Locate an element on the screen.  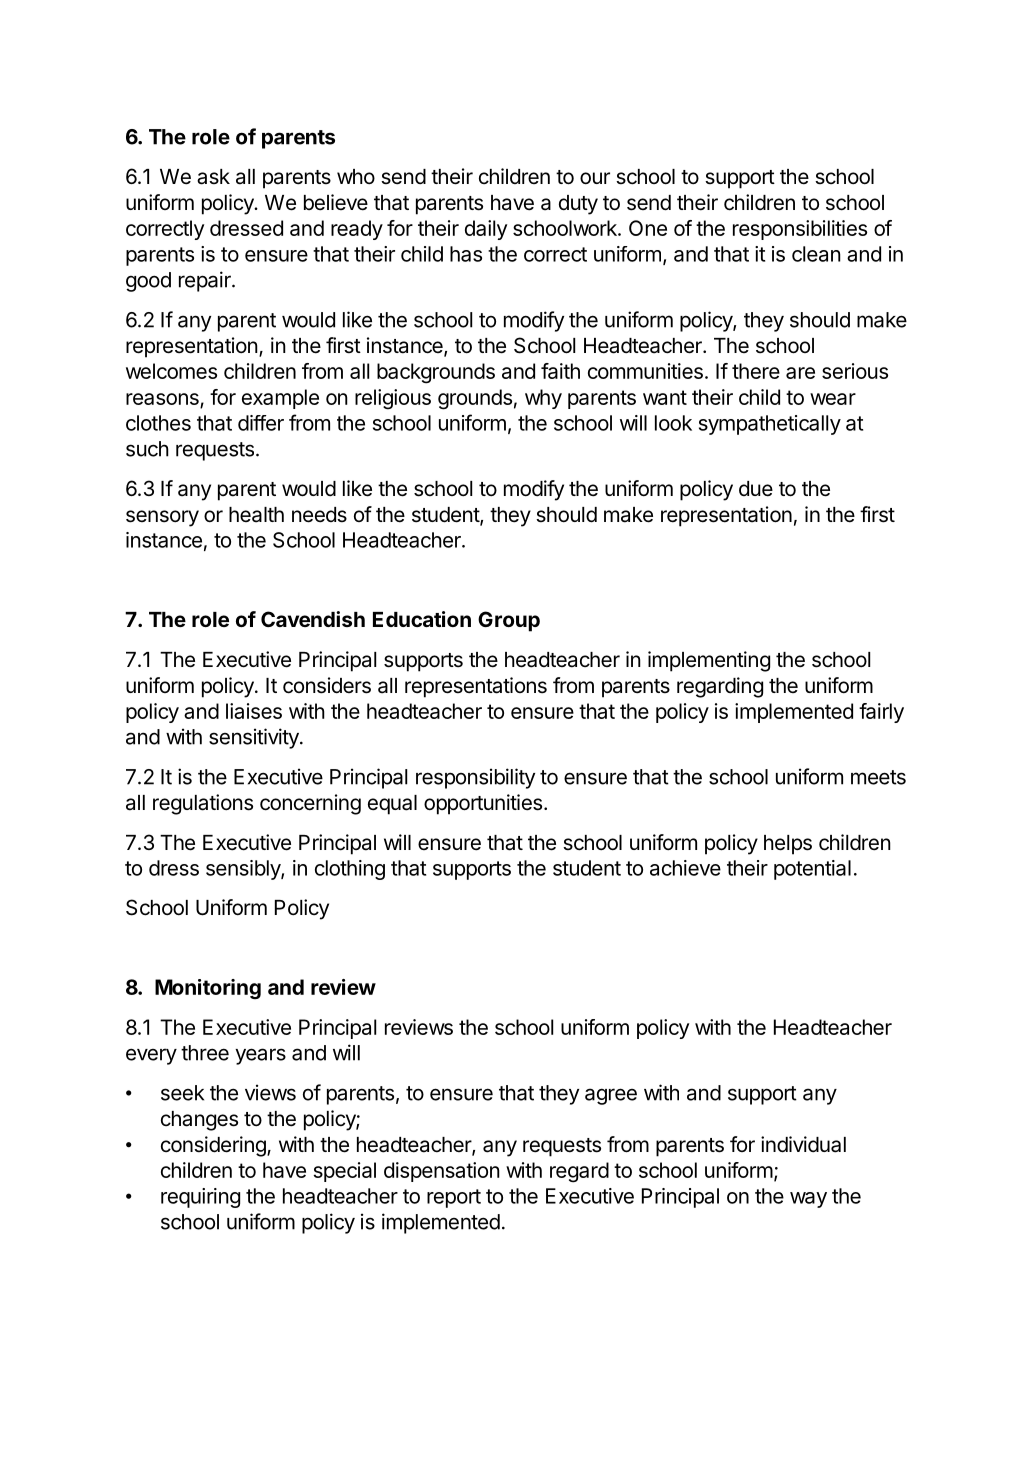
ask is located at coordinates (213, 177).
